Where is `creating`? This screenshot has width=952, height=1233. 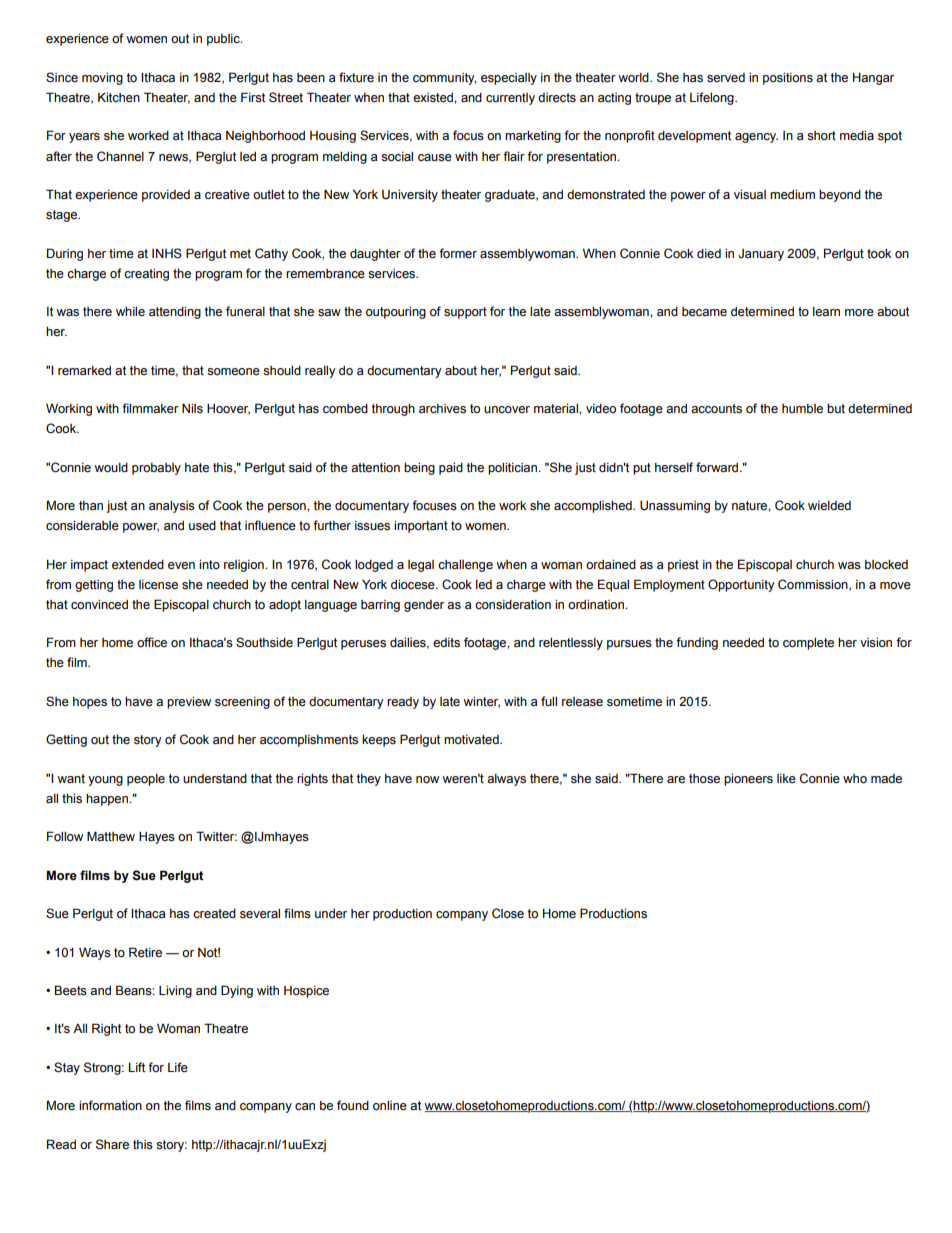 creating is located at coordinates (146, 275).
